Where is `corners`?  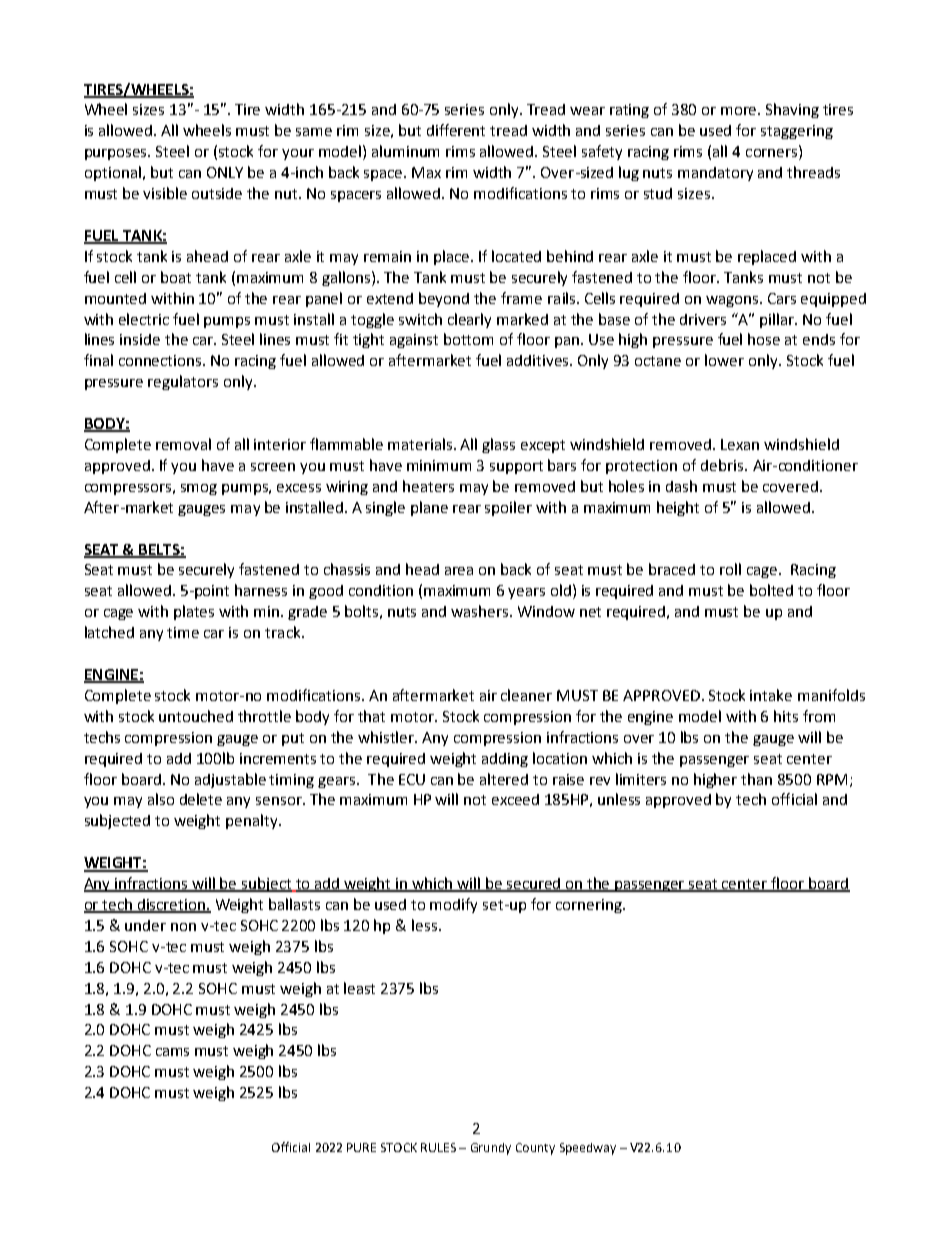
corners is located at coordinates (773, 154).
